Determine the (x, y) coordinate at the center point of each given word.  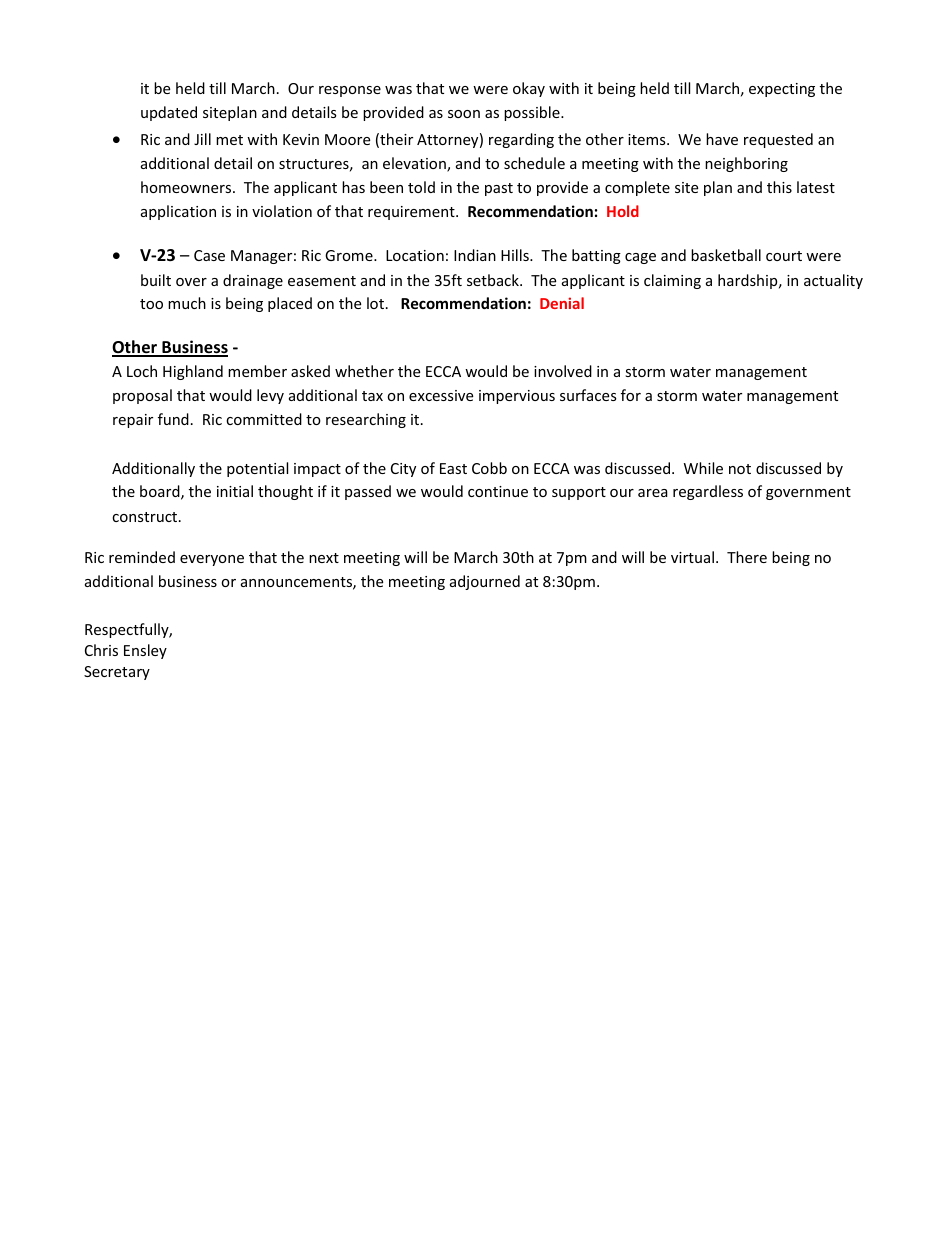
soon (464, 114)
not (740, 469)
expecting (782, 90)
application (178, 212)
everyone (212, 560)
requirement (412, 213)
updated (169, 113)
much (187, 303)
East (453, 468)
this (779, 187)
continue (498, 491)
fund (173, 419)
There (747, 557)
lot (377, 303)
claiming (672, 281)
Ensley (145, 651)
